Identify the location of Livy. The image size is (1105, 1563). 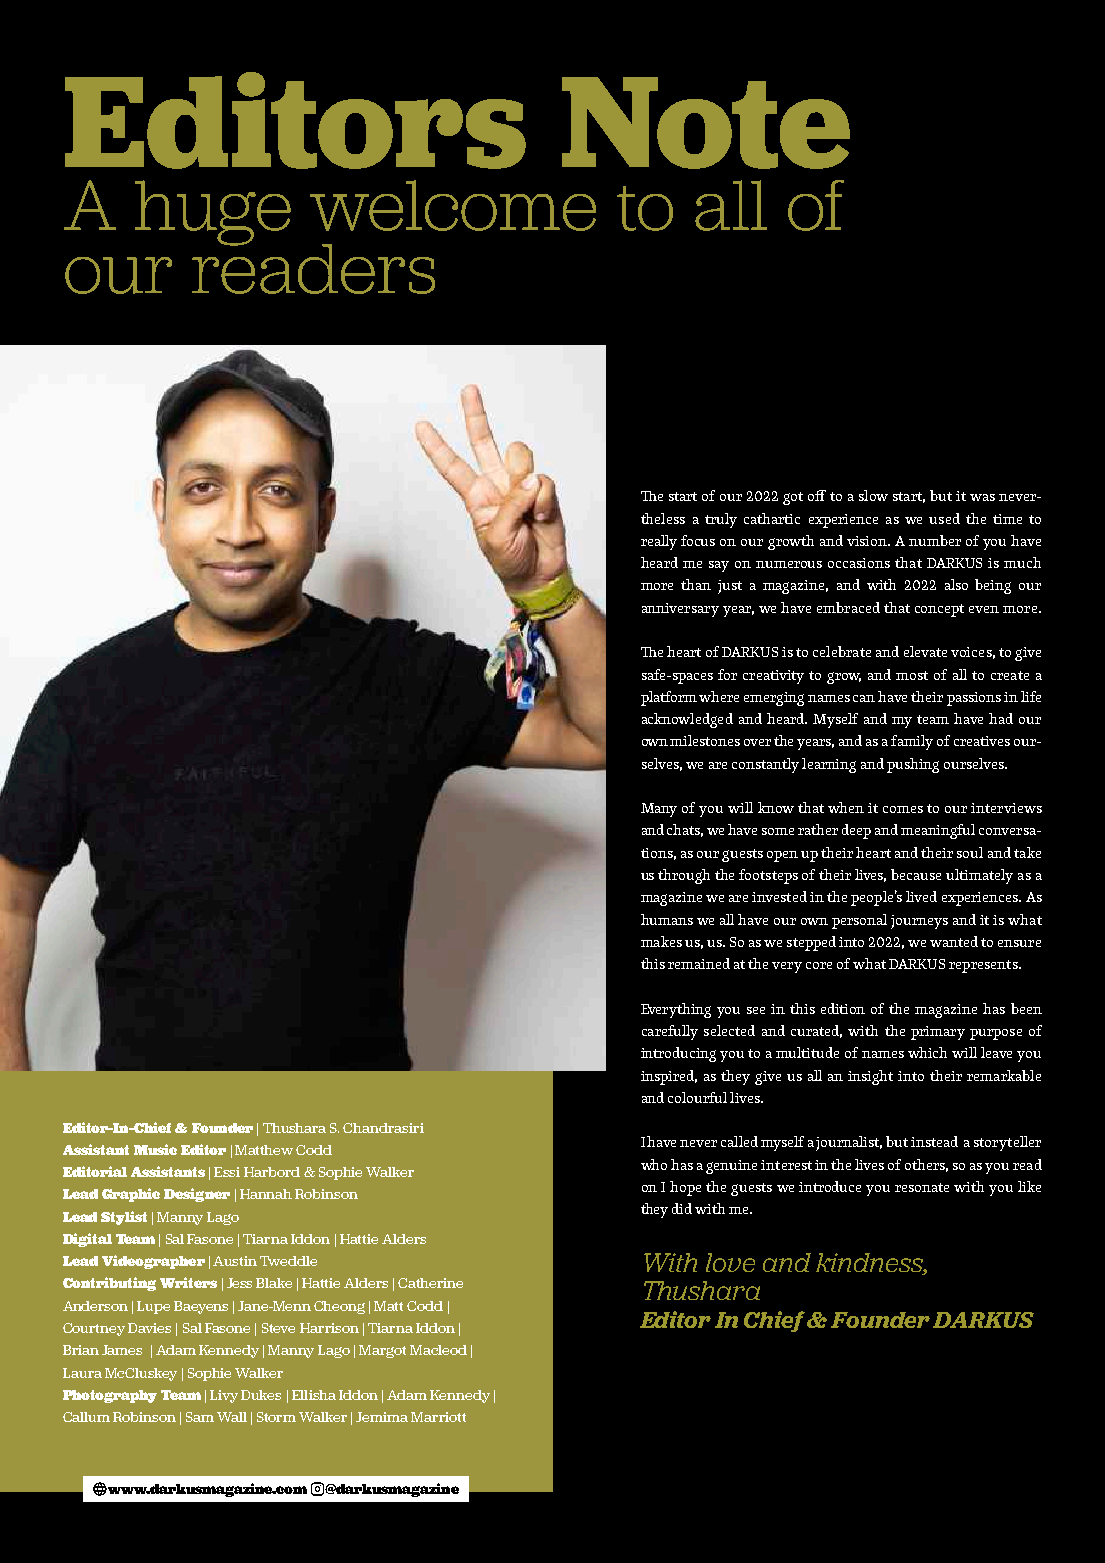
(224, 1396).
